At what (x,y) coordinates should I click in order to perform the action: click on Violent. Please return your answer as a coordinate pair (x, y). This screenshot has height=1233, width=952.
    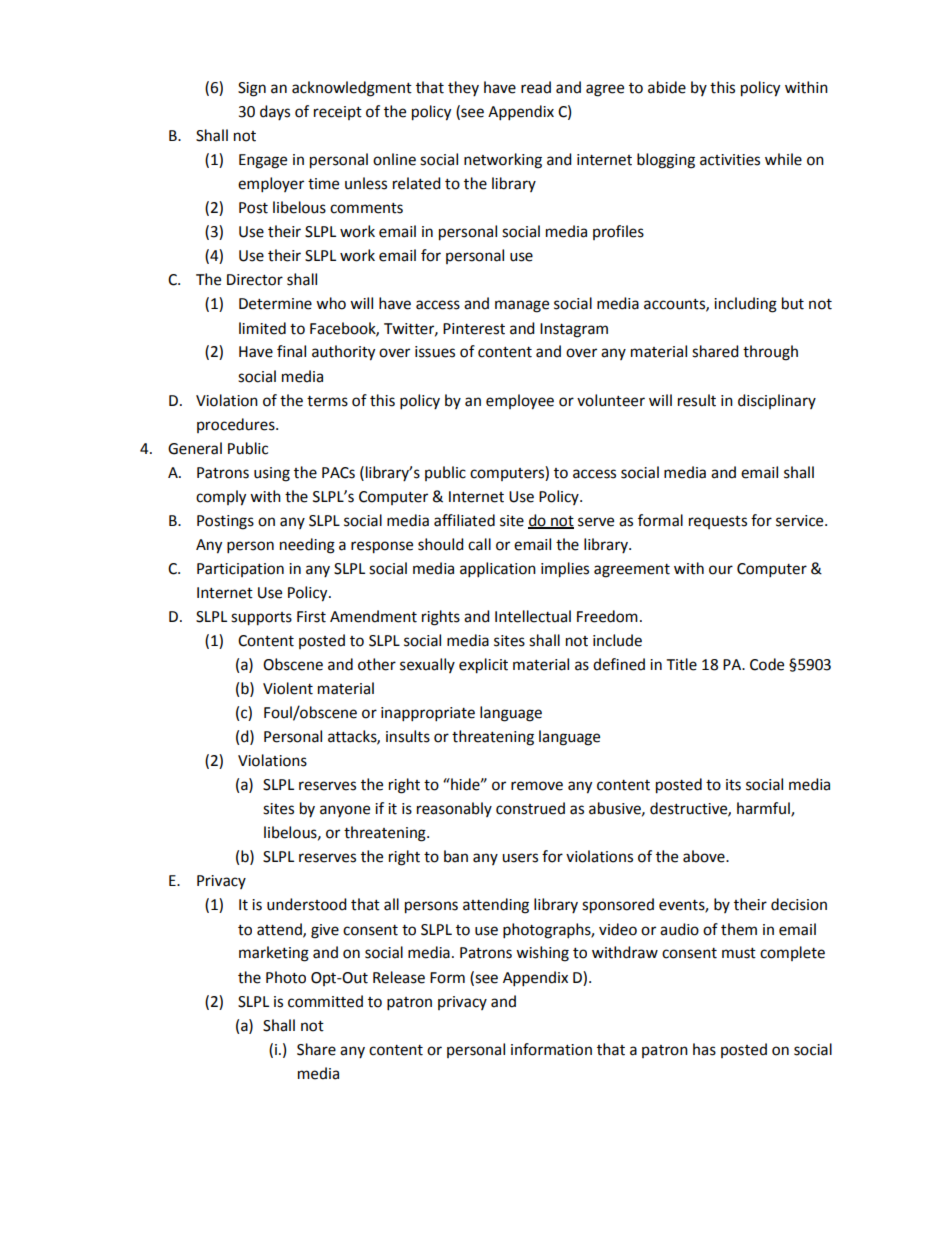
    Looking at the image, I should click on (288, 688).
